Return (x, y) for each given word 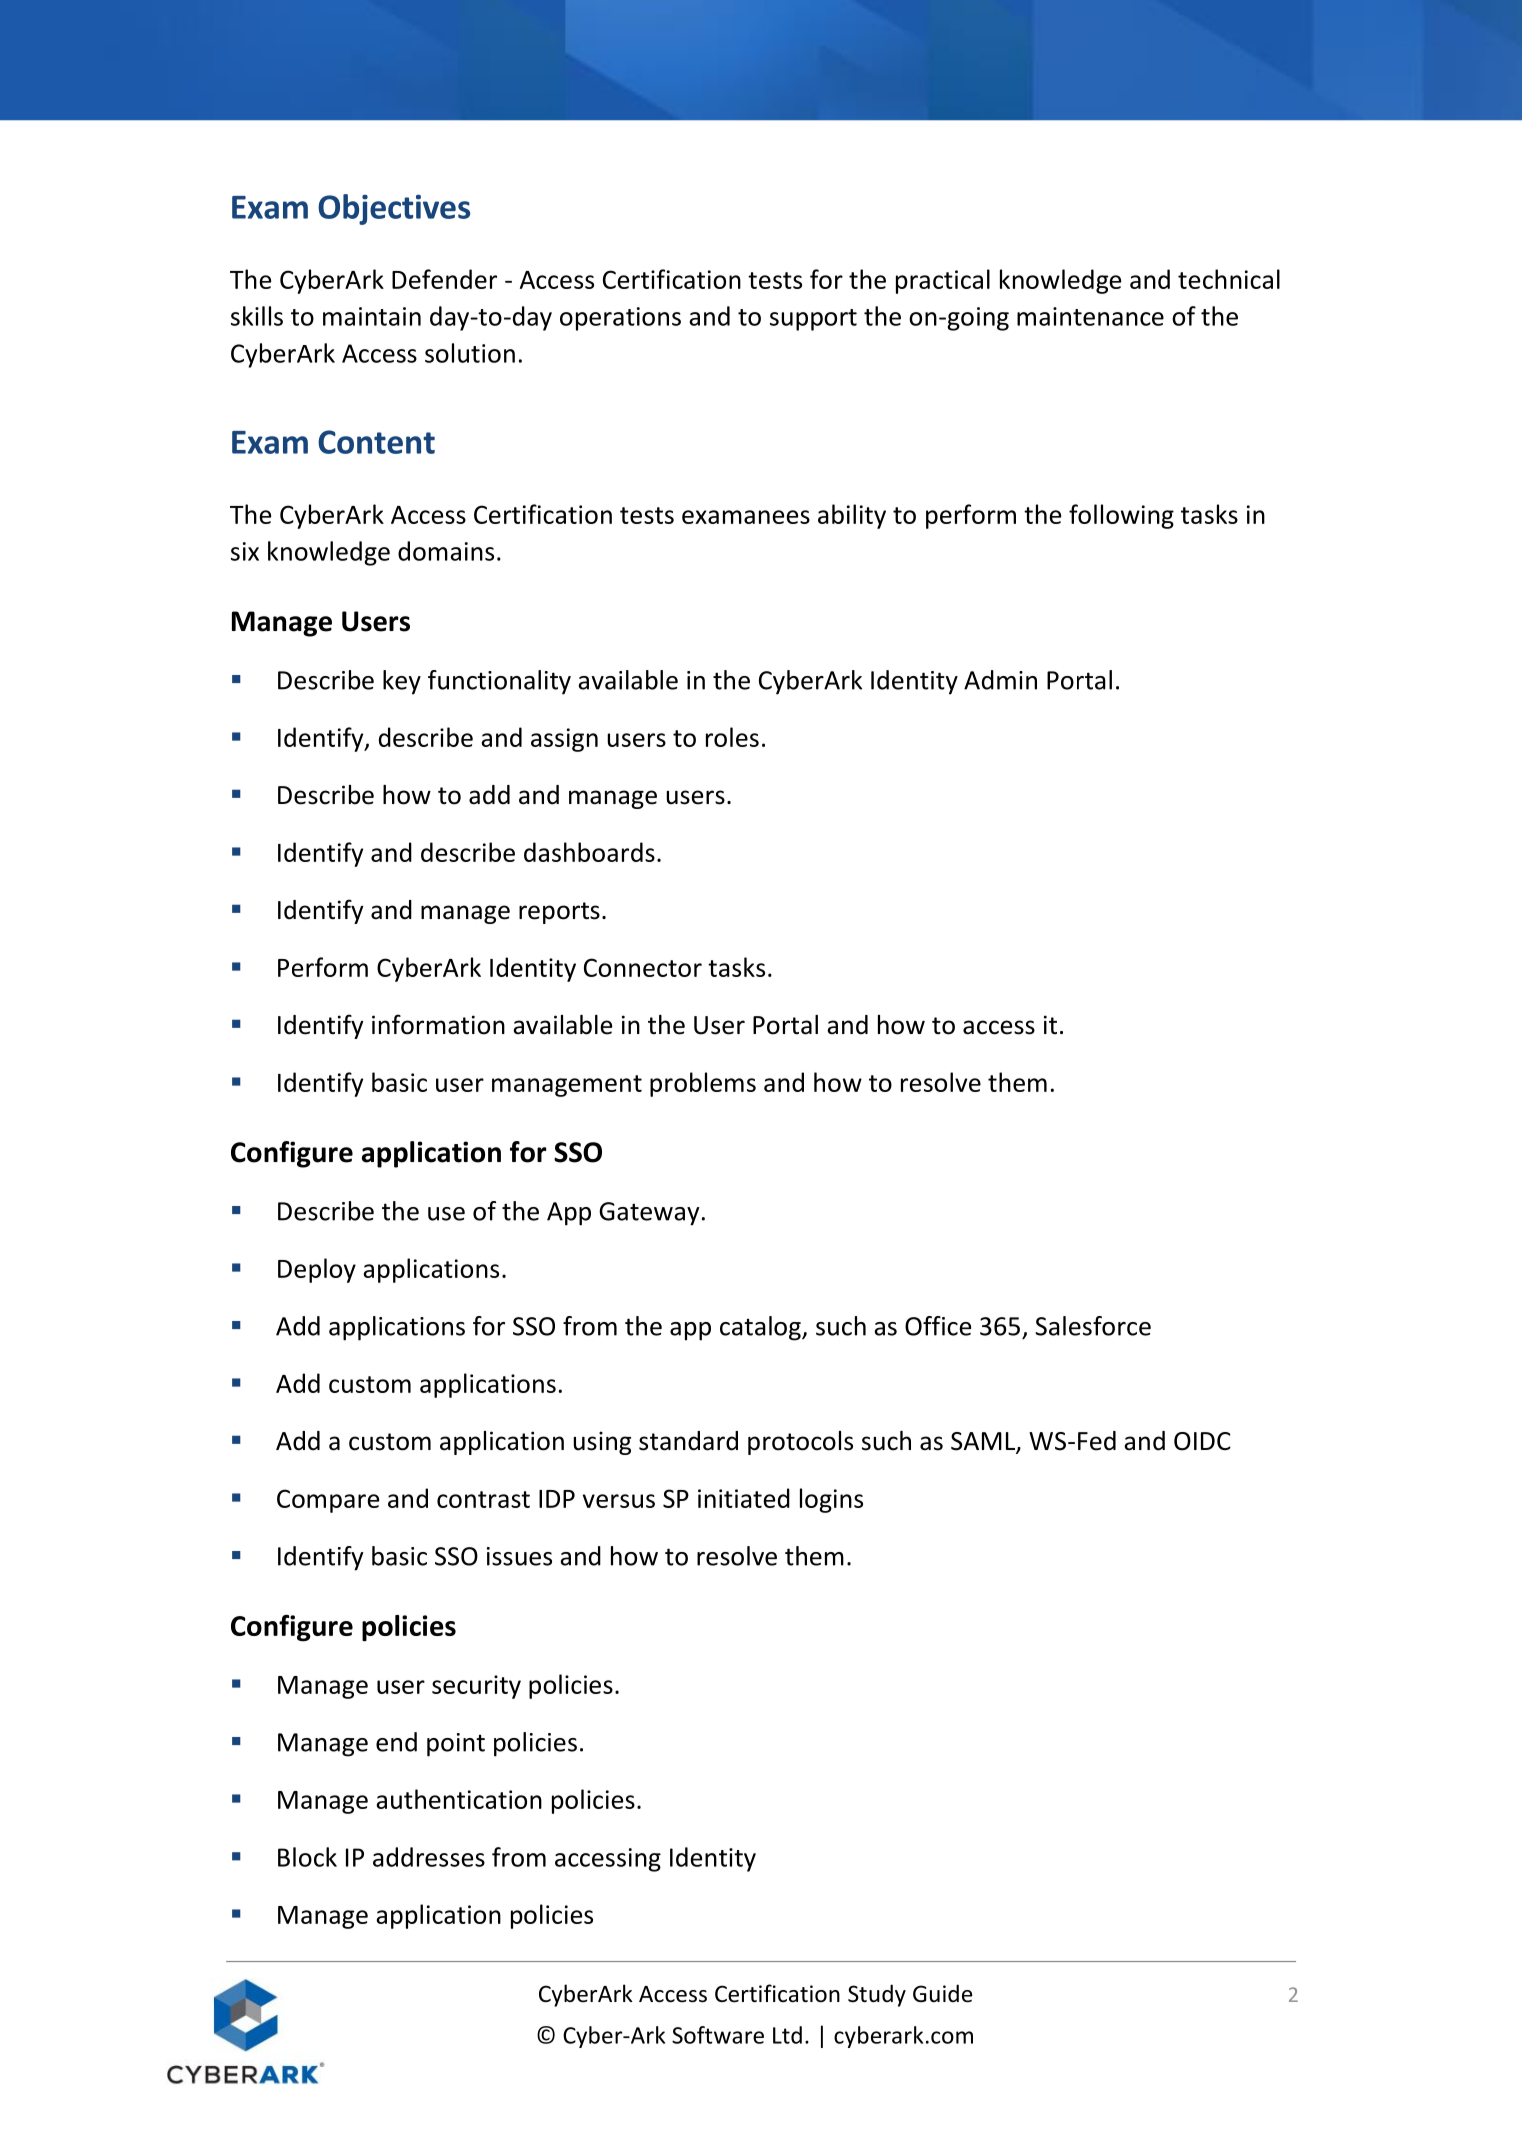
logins (831, 1500)
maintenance (1090, 316)
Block (307, 1857)
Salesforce (1093, 1326)
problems (703, 1084)
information (438, 1024)
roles (732, 737)
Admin (1000, 680)
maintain (372, 316)
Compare (328, 1501)
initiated (744, 1498)
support (813, 320)
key (402, 682)
